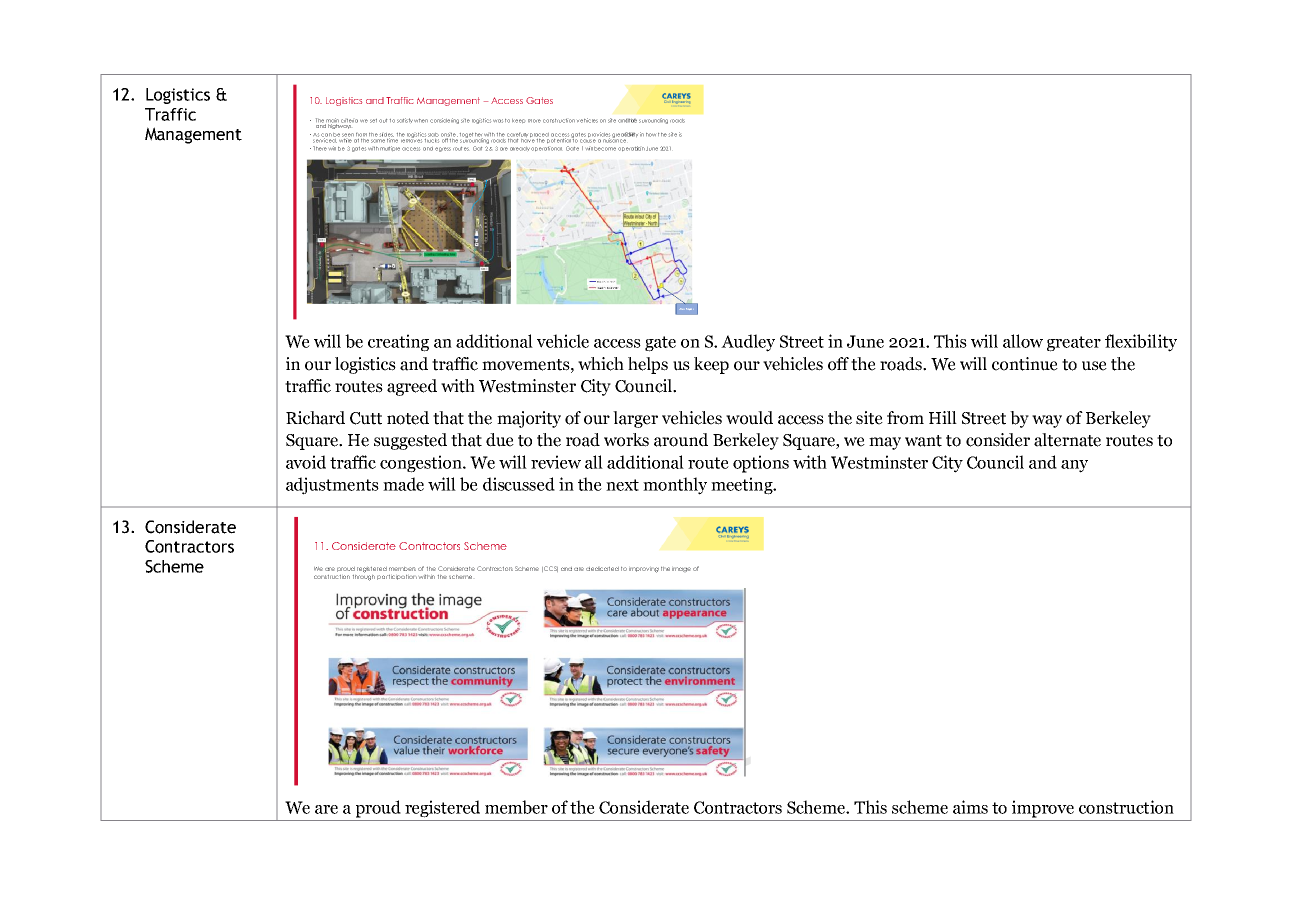  I want to click on creating, so click(398, 343).
